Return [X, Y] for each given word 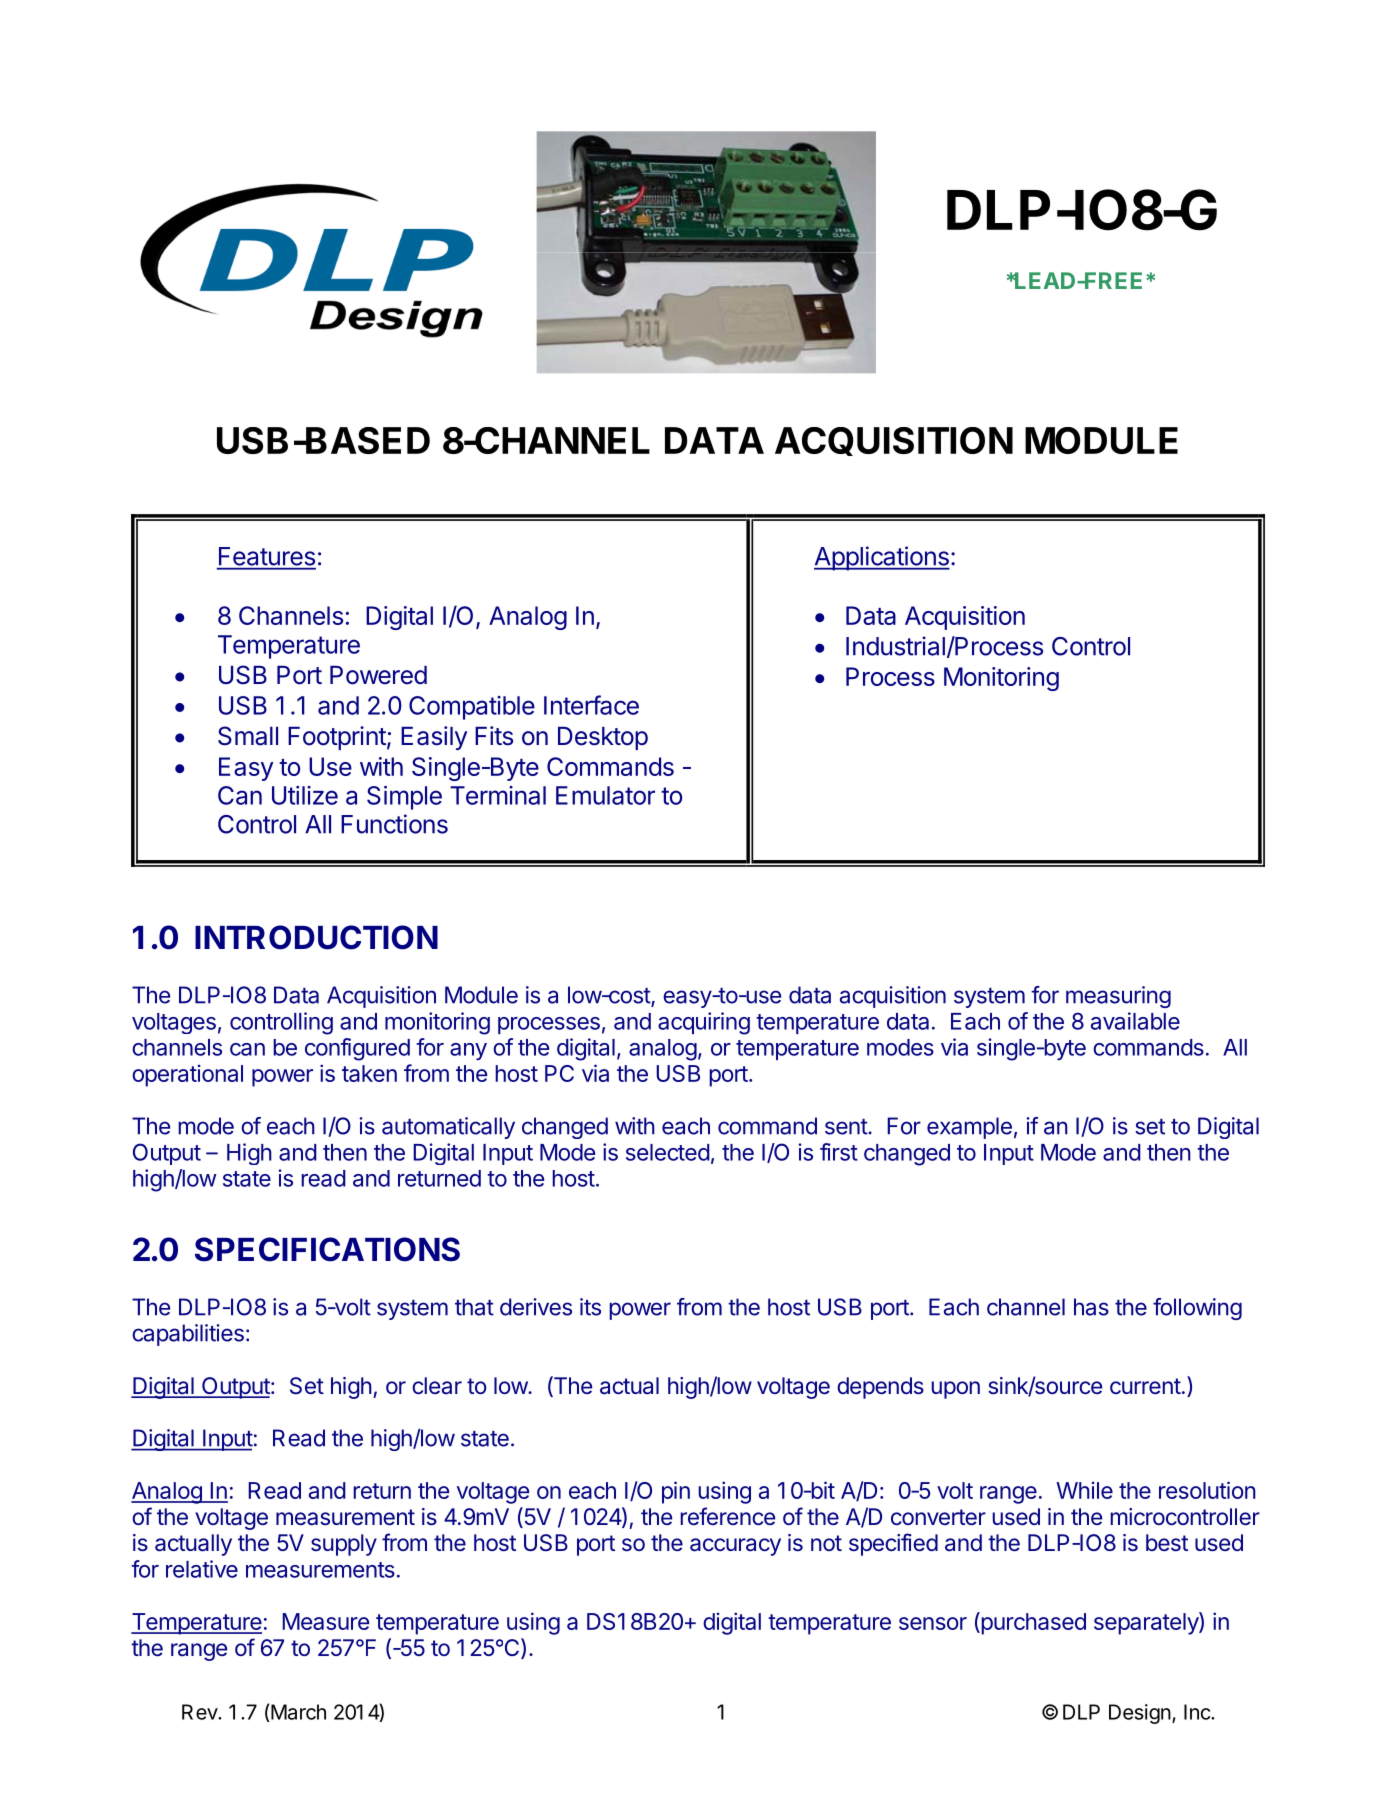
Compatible [472, 708]
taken [369, 1073]
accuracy [735, 1547]
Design [1140, 1714]
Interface [591, 705]
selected [668, 1152]
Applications [882, 558]
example [969, 1128]
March [298, 1712]
